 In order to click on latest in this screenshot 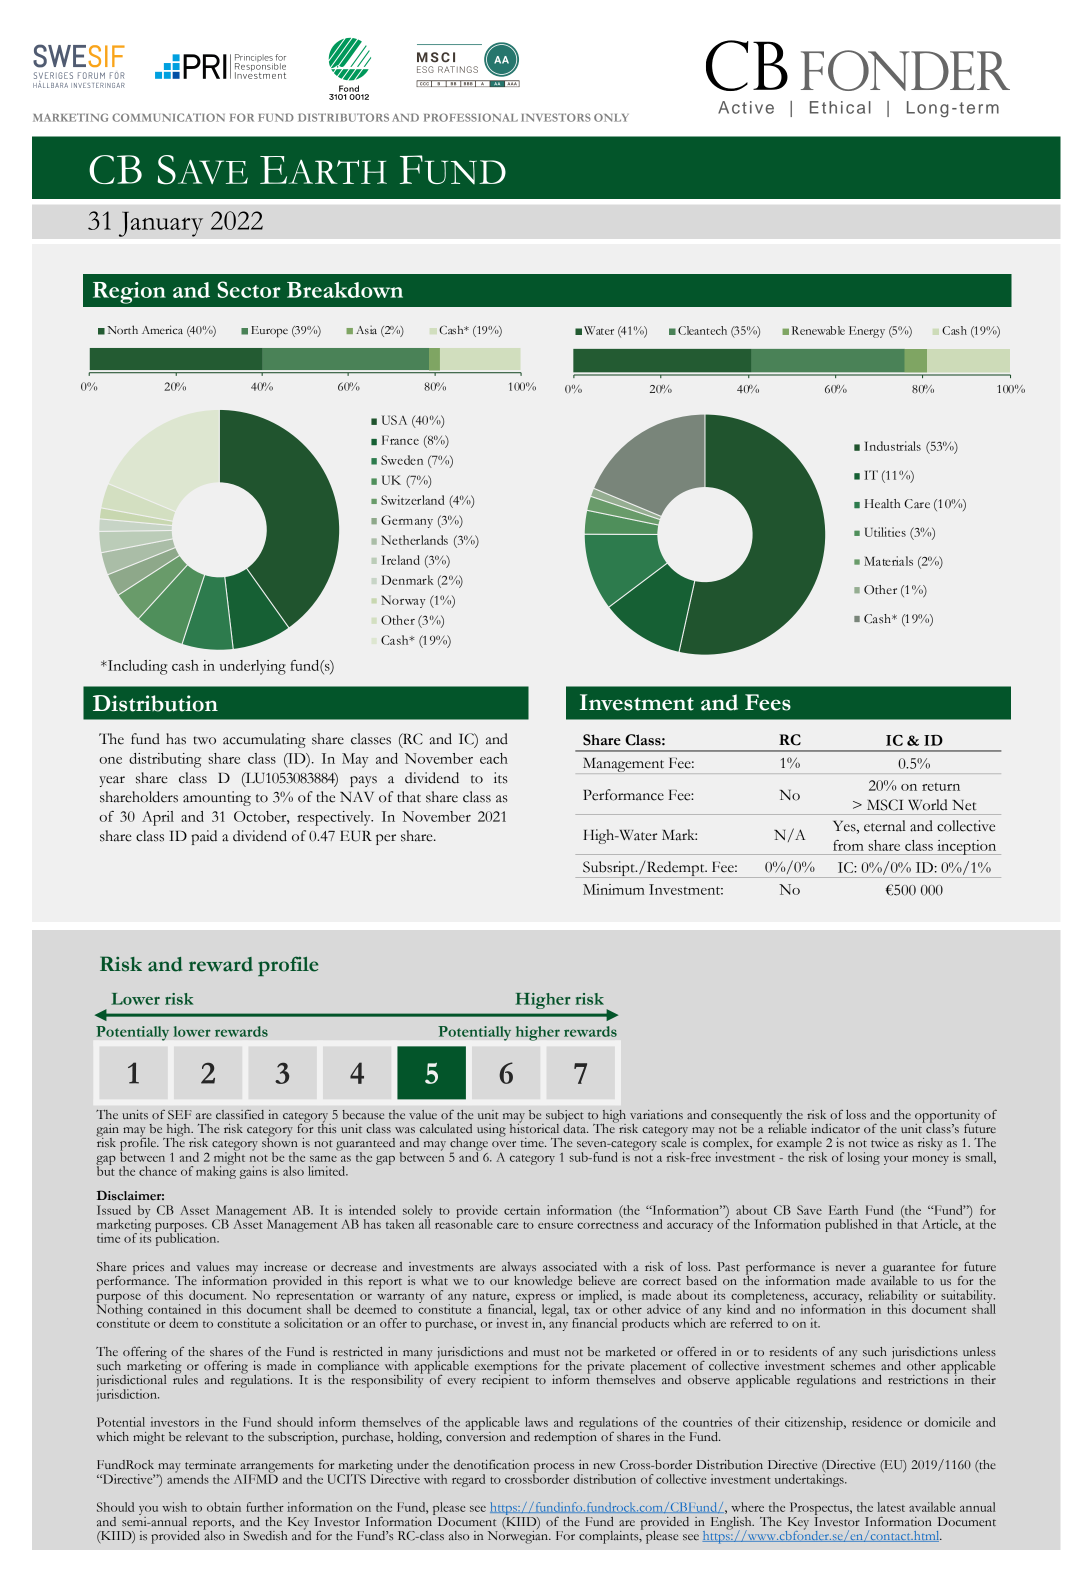, I will do `click(891, 1507)`.
